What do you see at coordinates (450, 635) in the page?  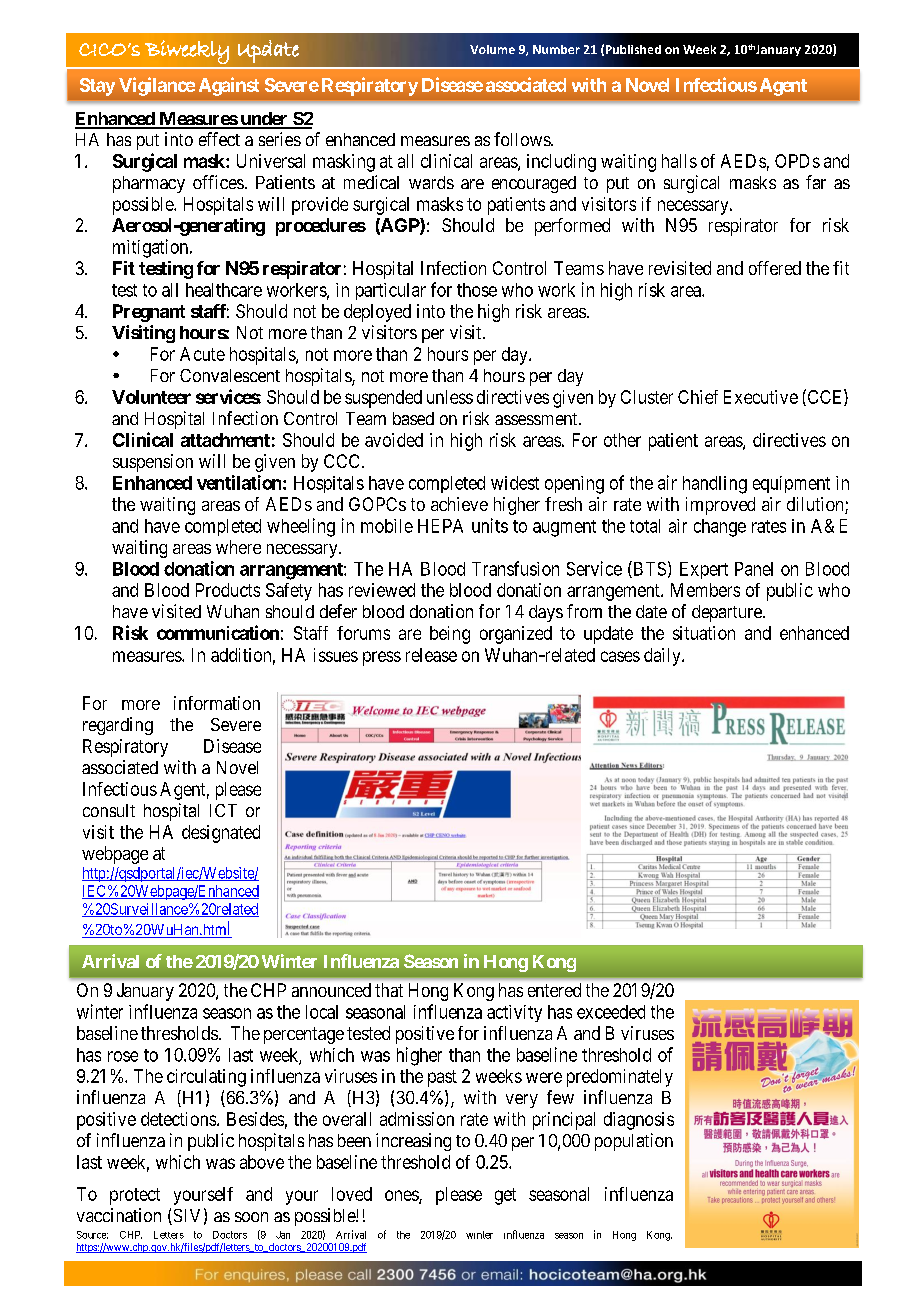 I see `being` at bounding box center [450, 635].
